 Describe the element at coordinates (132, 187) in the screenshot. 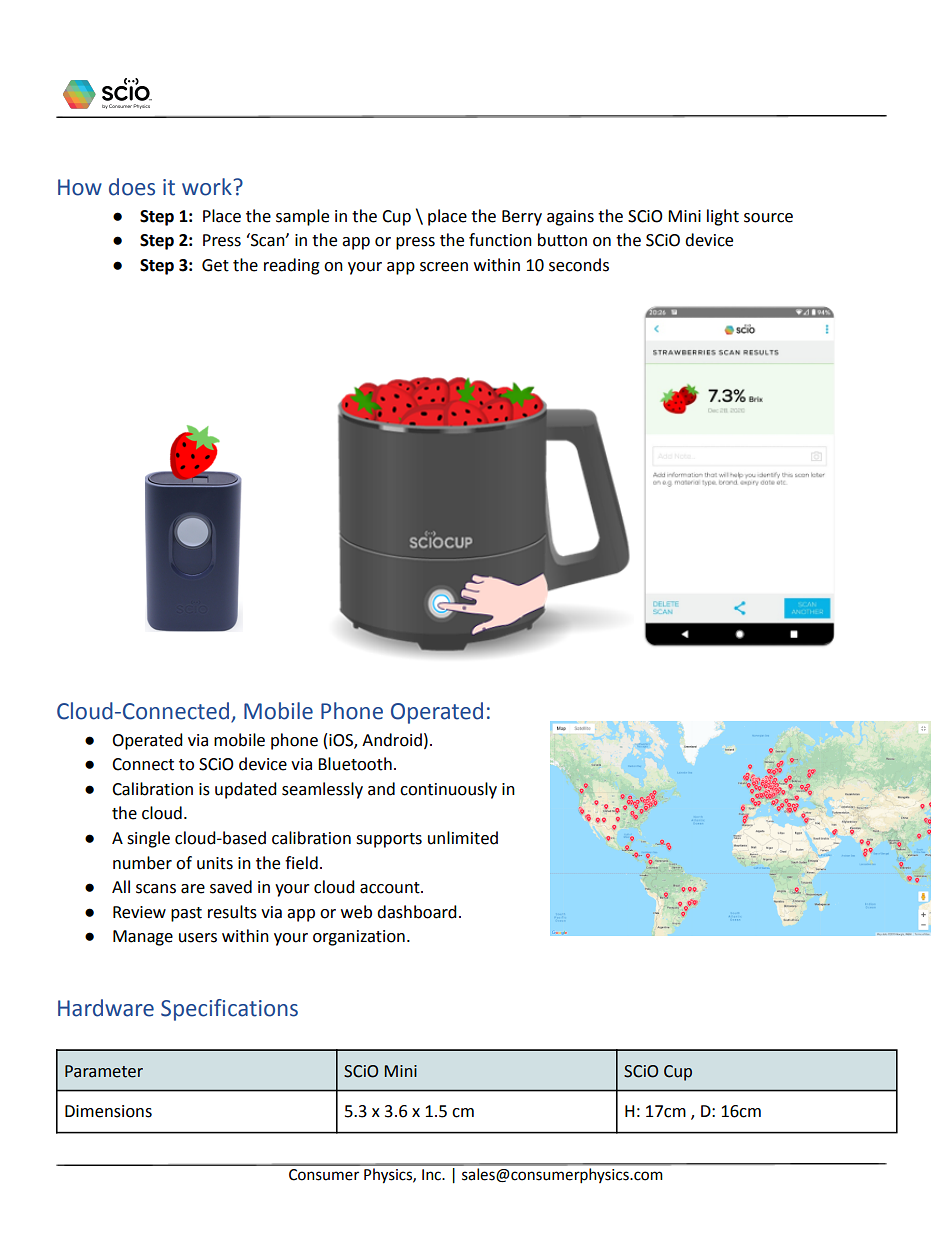

I see `does` at that location.
